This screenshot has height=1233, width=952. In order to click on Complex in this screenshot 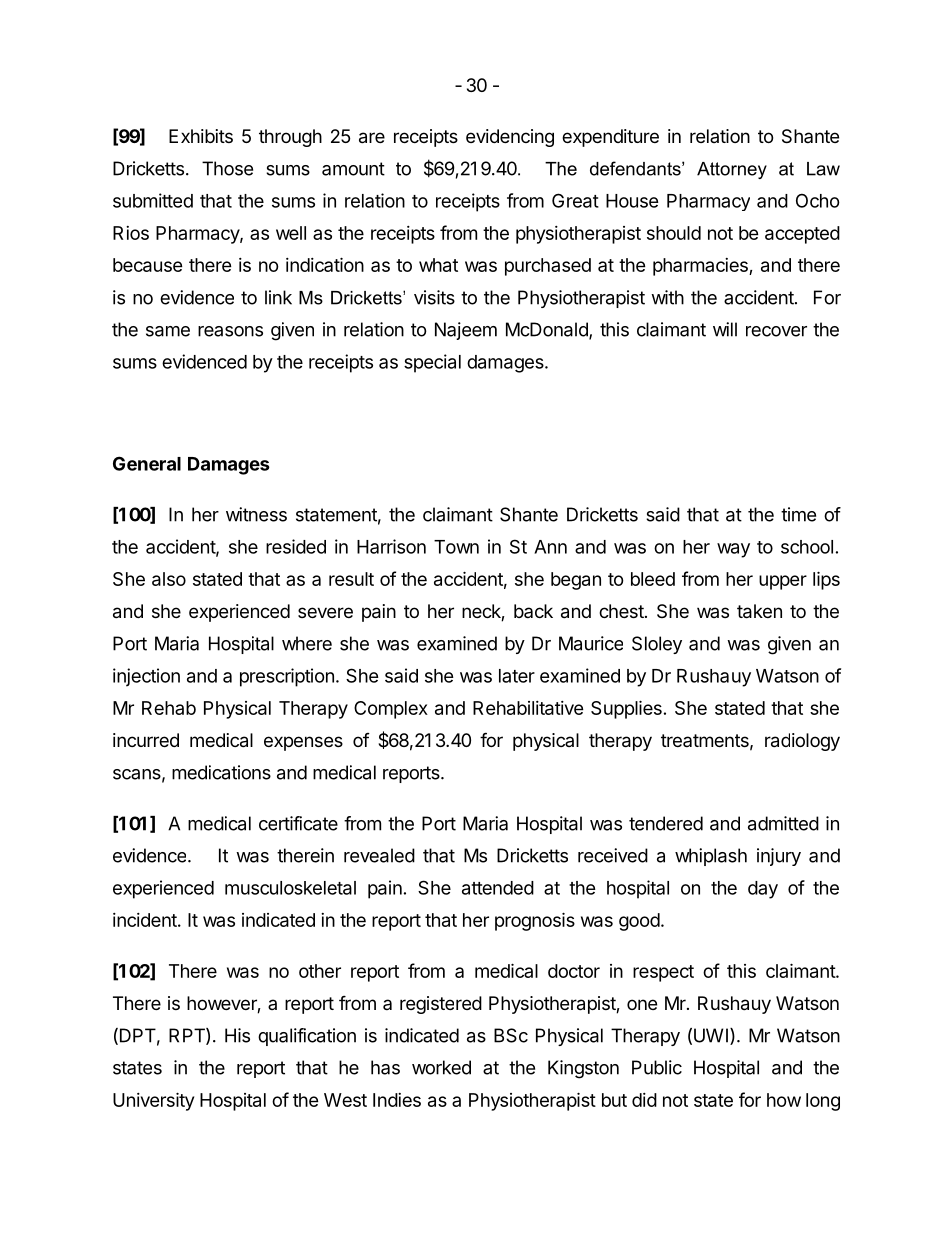, I will do `click(391, 710)`.
